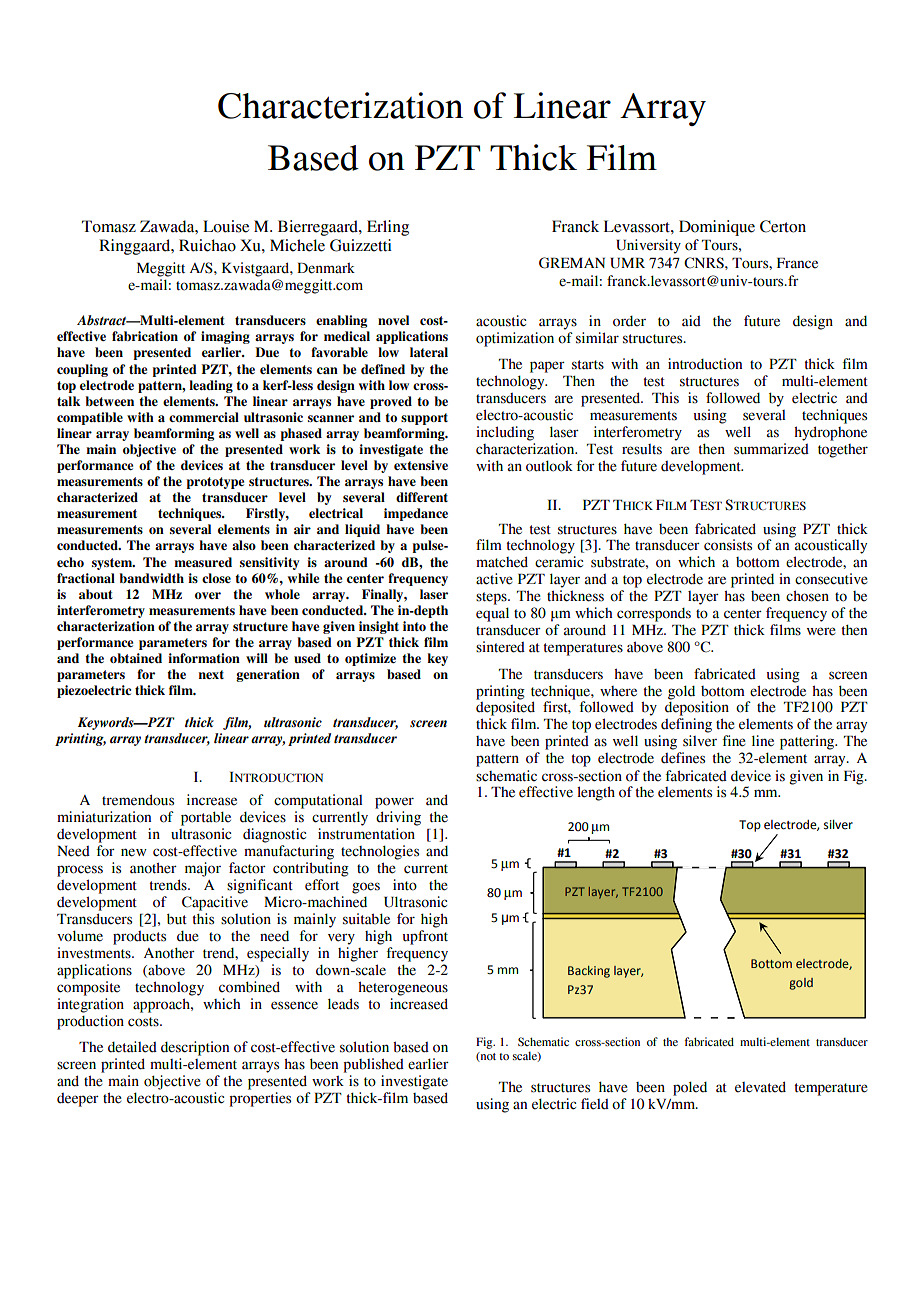 The width and height of the image is (924, 1308). What do you see at coordinates (195, 1048) in the image?
I see `description` at bounding box center [195, 1048].
